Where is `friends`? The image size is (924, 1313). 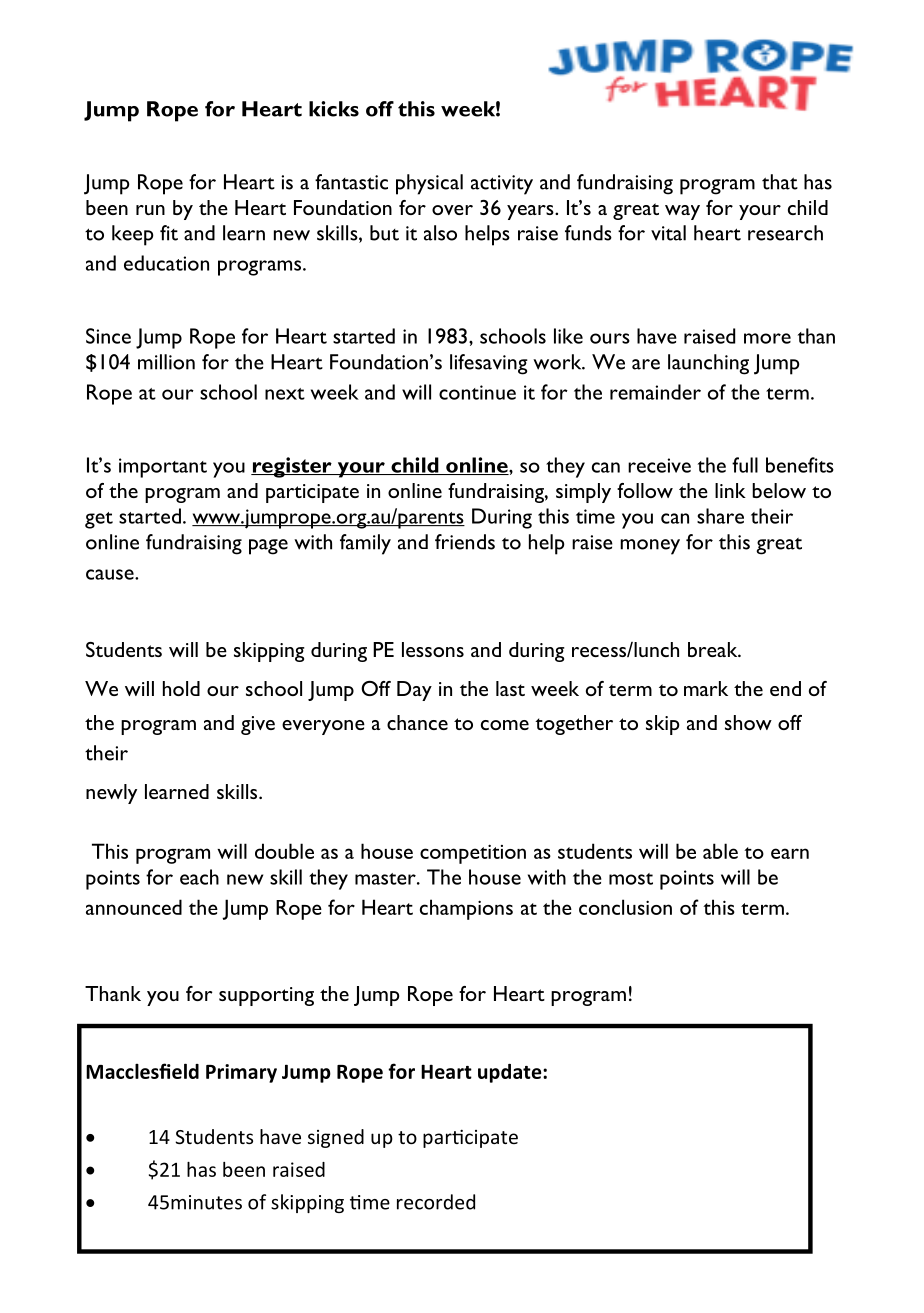
friends is located at coordinates (465, 542).
